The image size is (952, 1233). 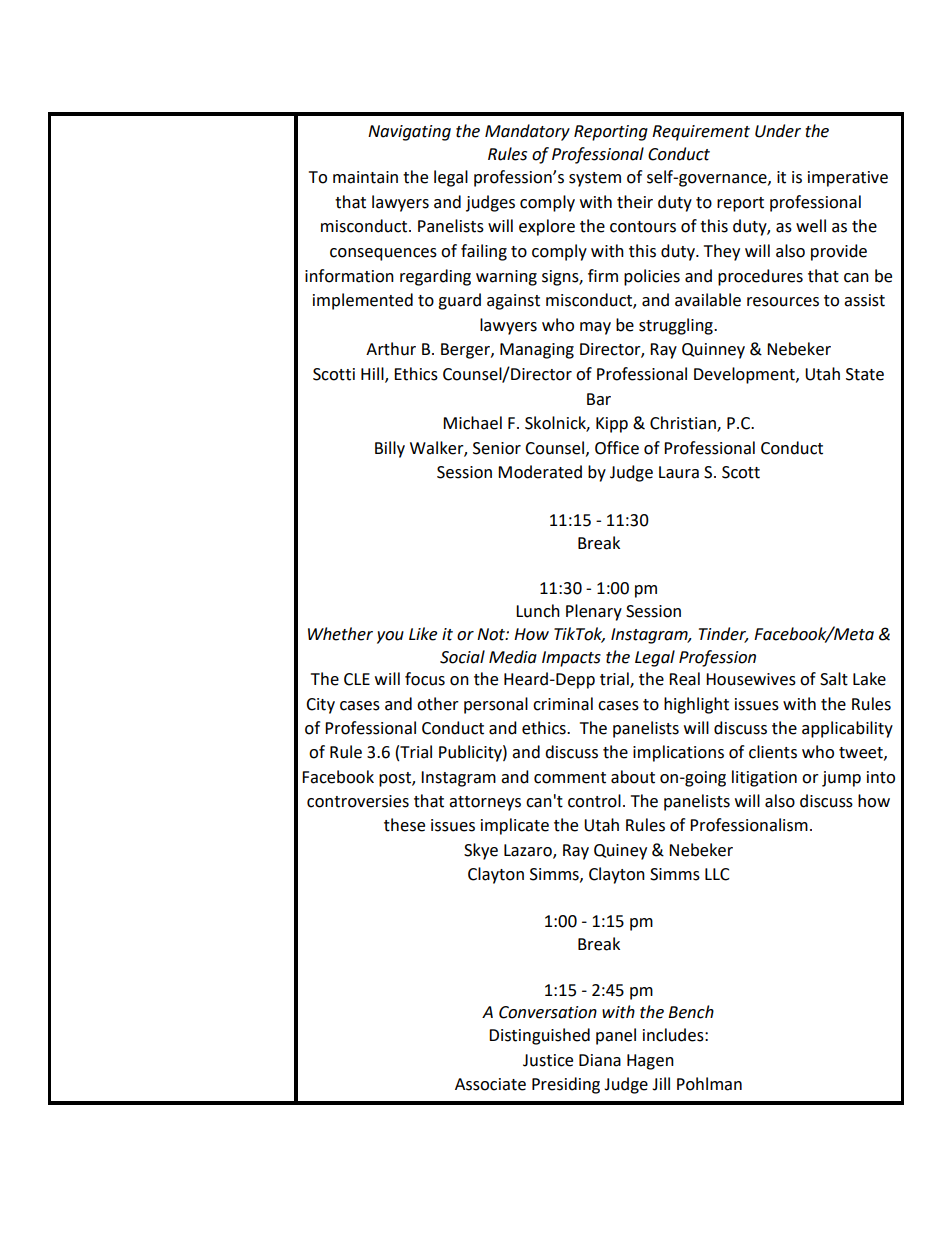 I want to click on Like, so click(x=423, y=634).
